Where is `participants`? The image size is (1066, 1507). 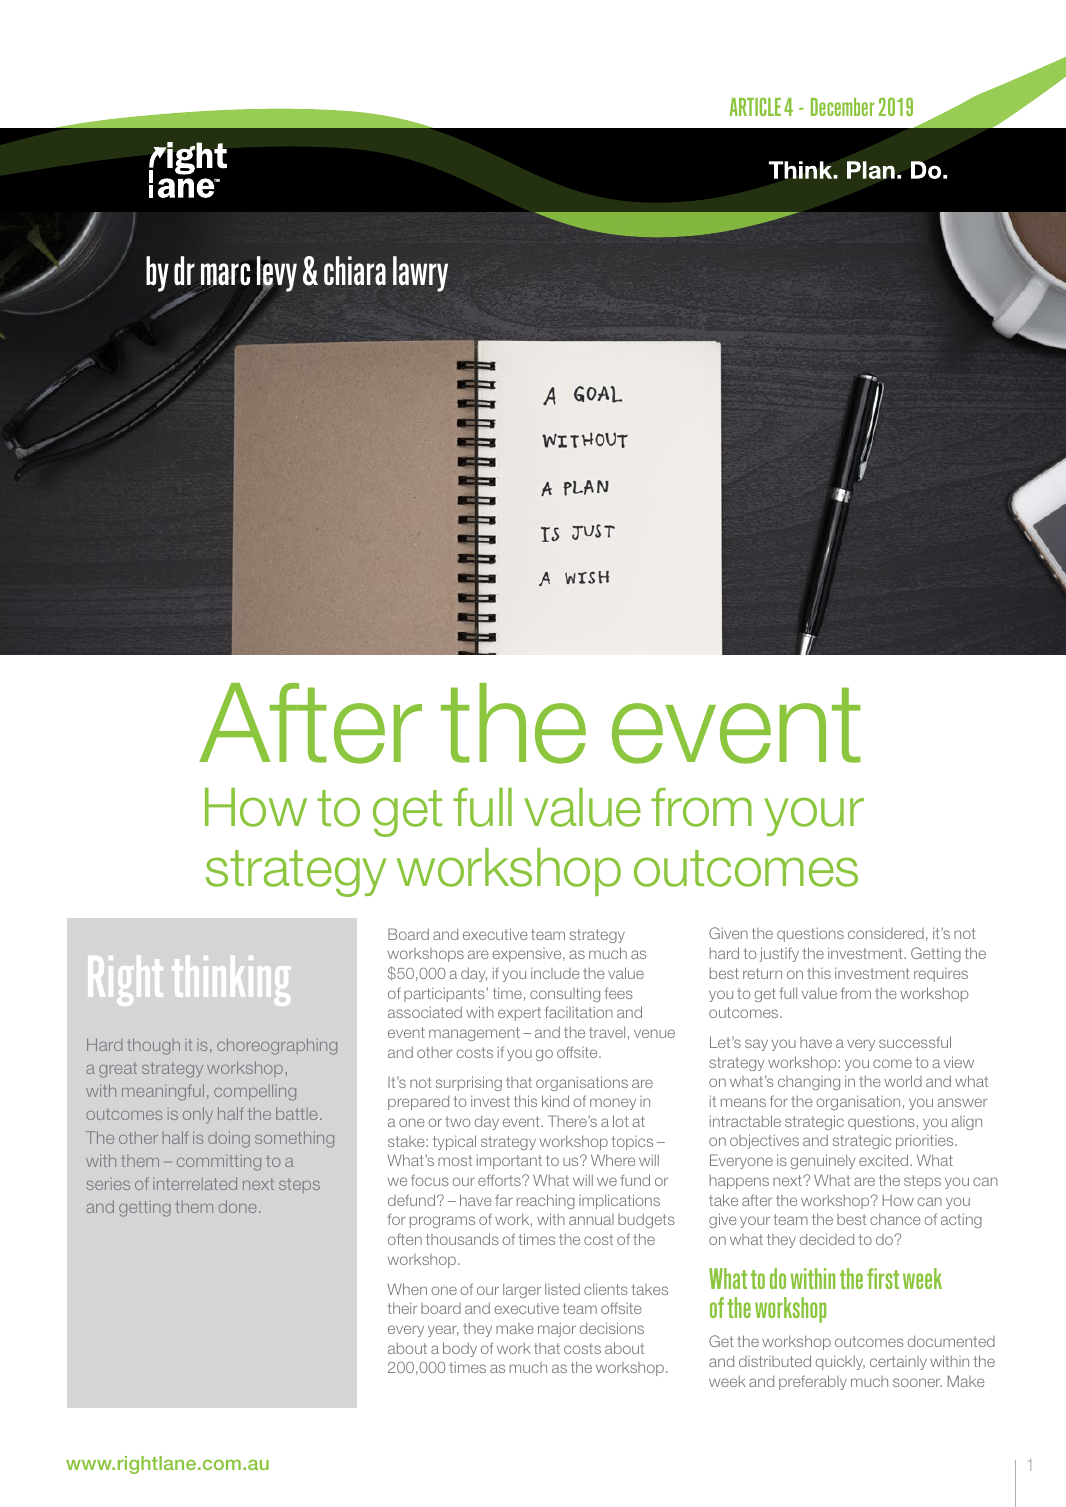
participants is located at coordinates (445, 994).
